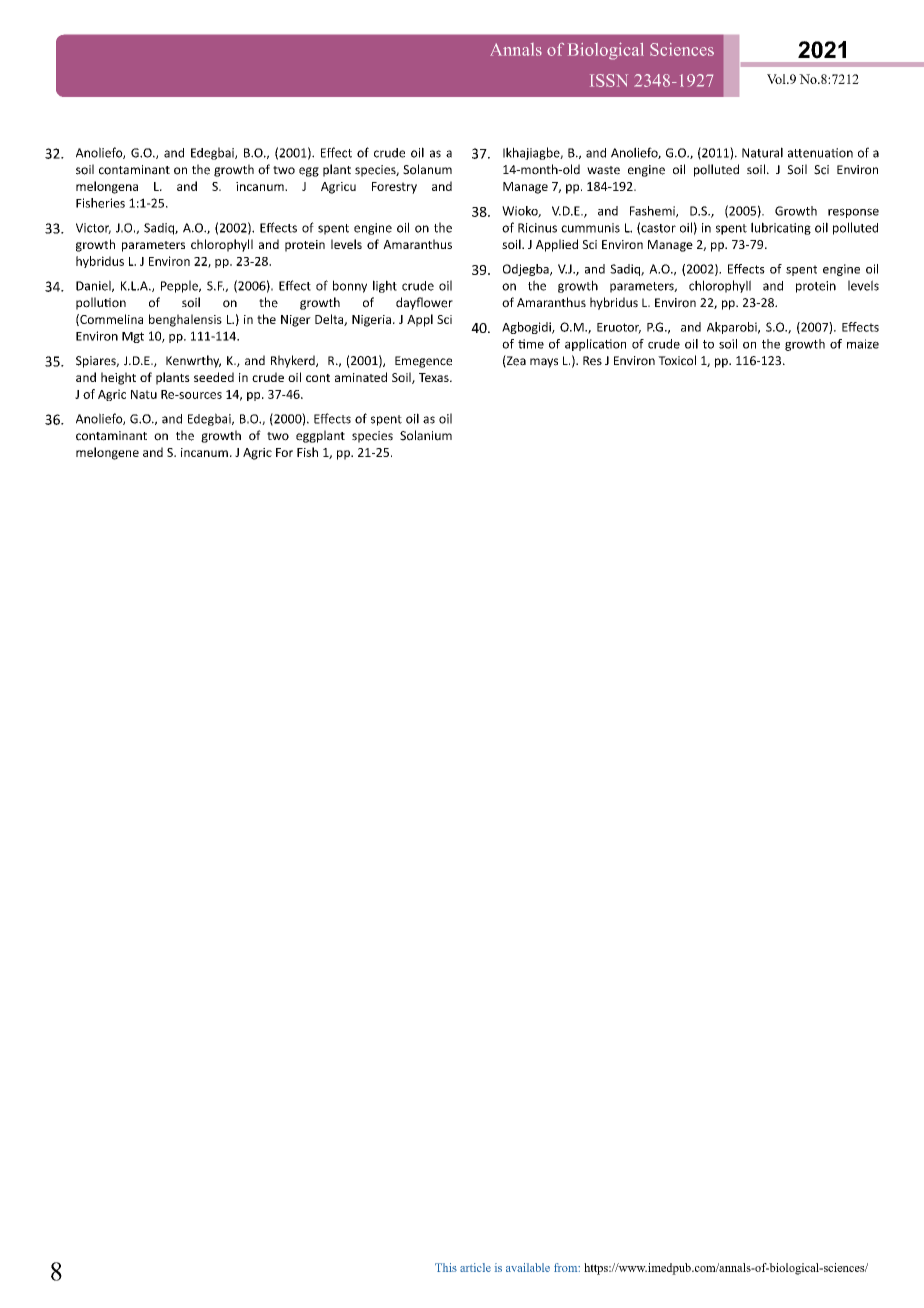 The image size is (924, 1308). Describe the element at coordinates (677, 360) in the document. I see `Toxicol` at that location.
